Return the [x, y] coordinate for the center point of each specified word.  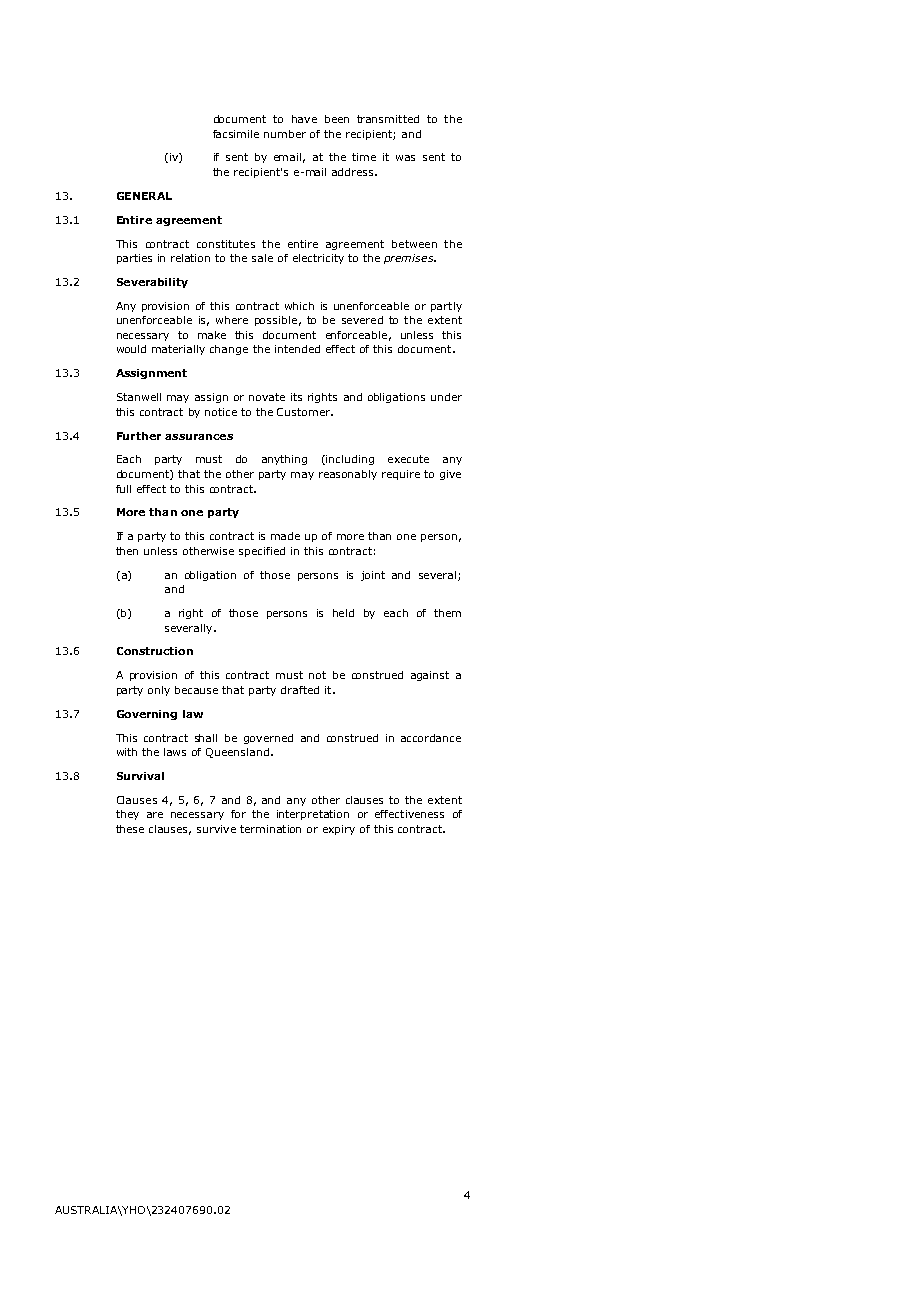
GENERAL [144, 196]
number [285, 134]
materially [178, 350]
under [446, 397]
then [127, 551]
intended [297, 349]
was [405, 158]
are [155, 815]
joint [373, 576]
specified [262, 552]
